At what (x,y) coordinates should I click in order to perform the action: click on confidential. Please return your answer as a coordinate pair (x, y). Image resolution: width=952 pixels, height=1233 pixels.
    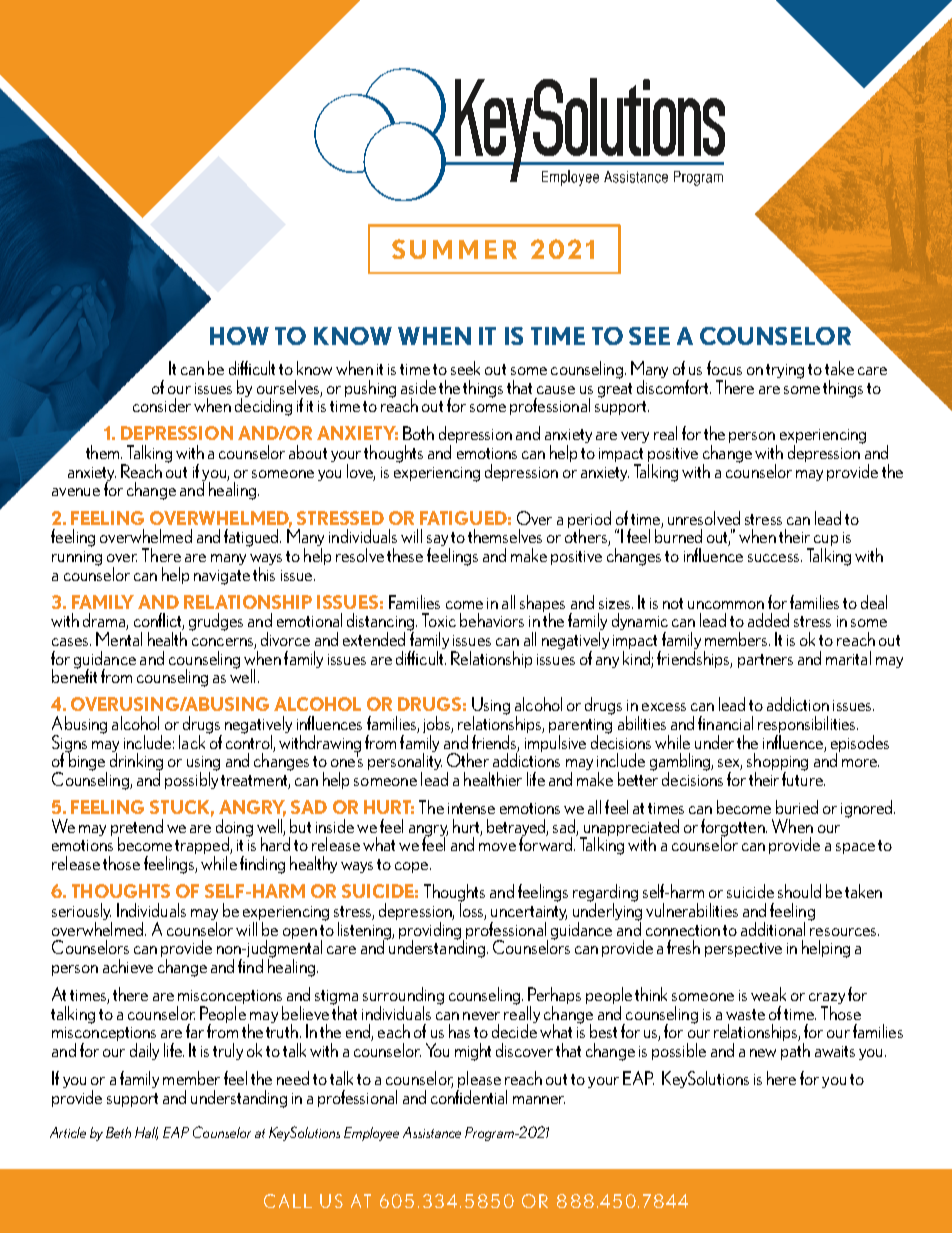
    Looking at the image, I should click on (469, 1097).
